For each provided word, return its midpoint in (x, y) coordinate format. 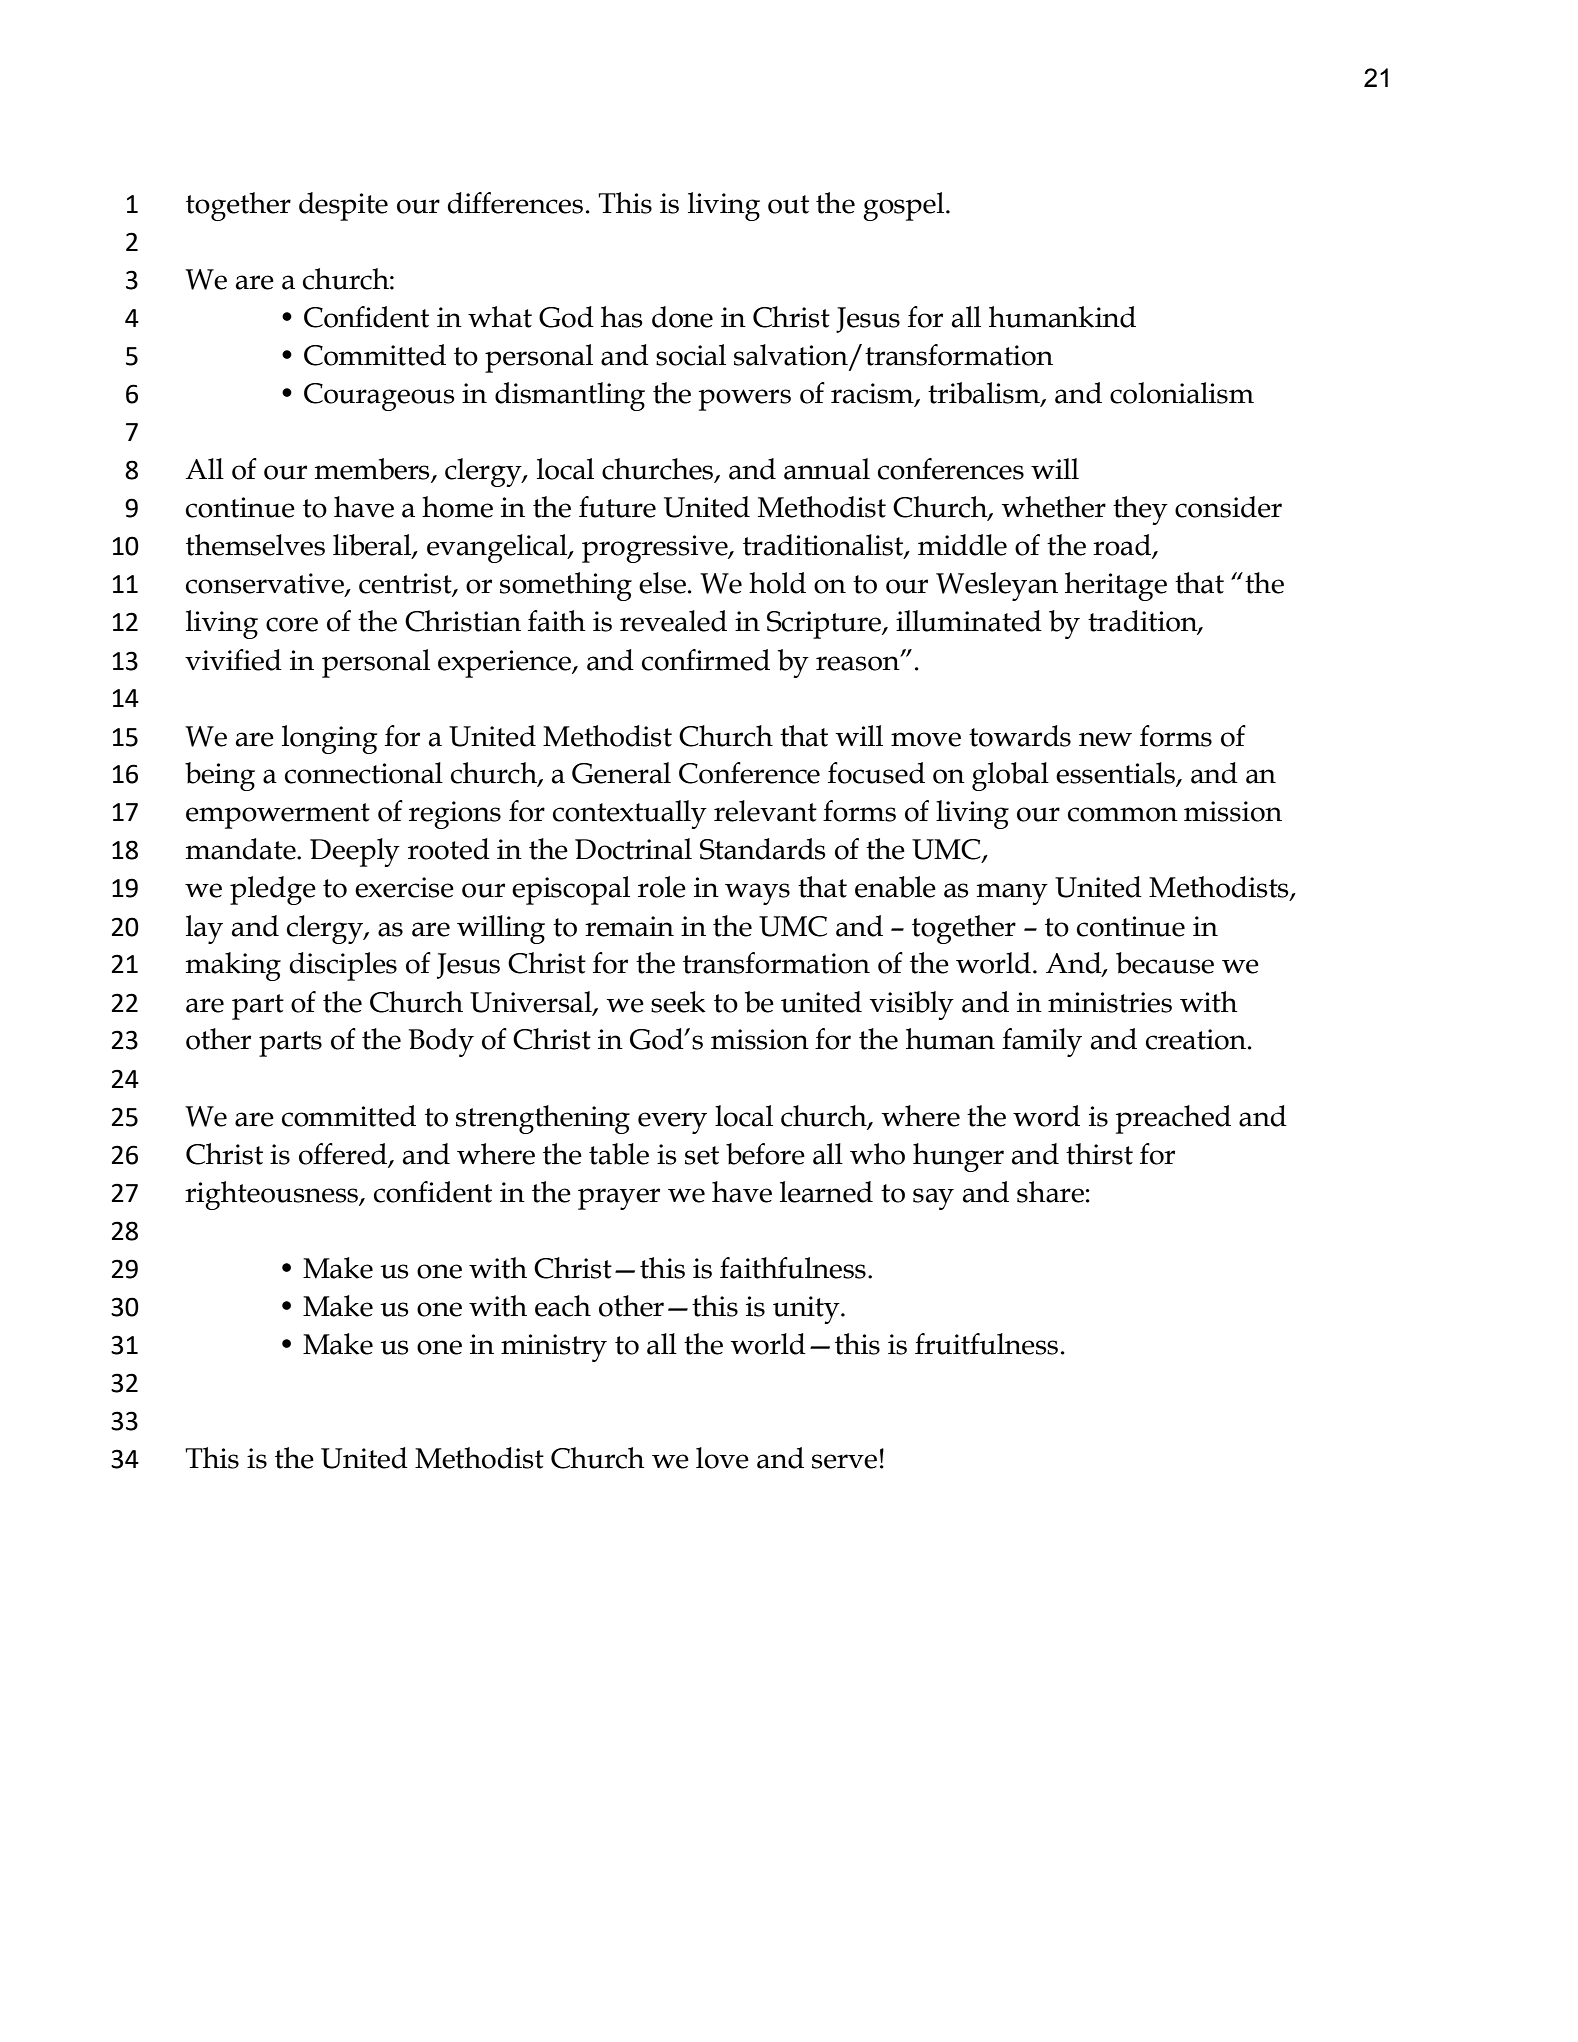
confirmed (706, 660)
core (292, 624)
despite (343, 206)
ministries (1110, 1002)
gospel (903, 206)
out (788, 204)
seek (678, 1002)
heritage (1116, 586)
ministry (554, 1348)
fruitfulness (986, 1344)
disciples (343, 966)
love (722, 1458)
